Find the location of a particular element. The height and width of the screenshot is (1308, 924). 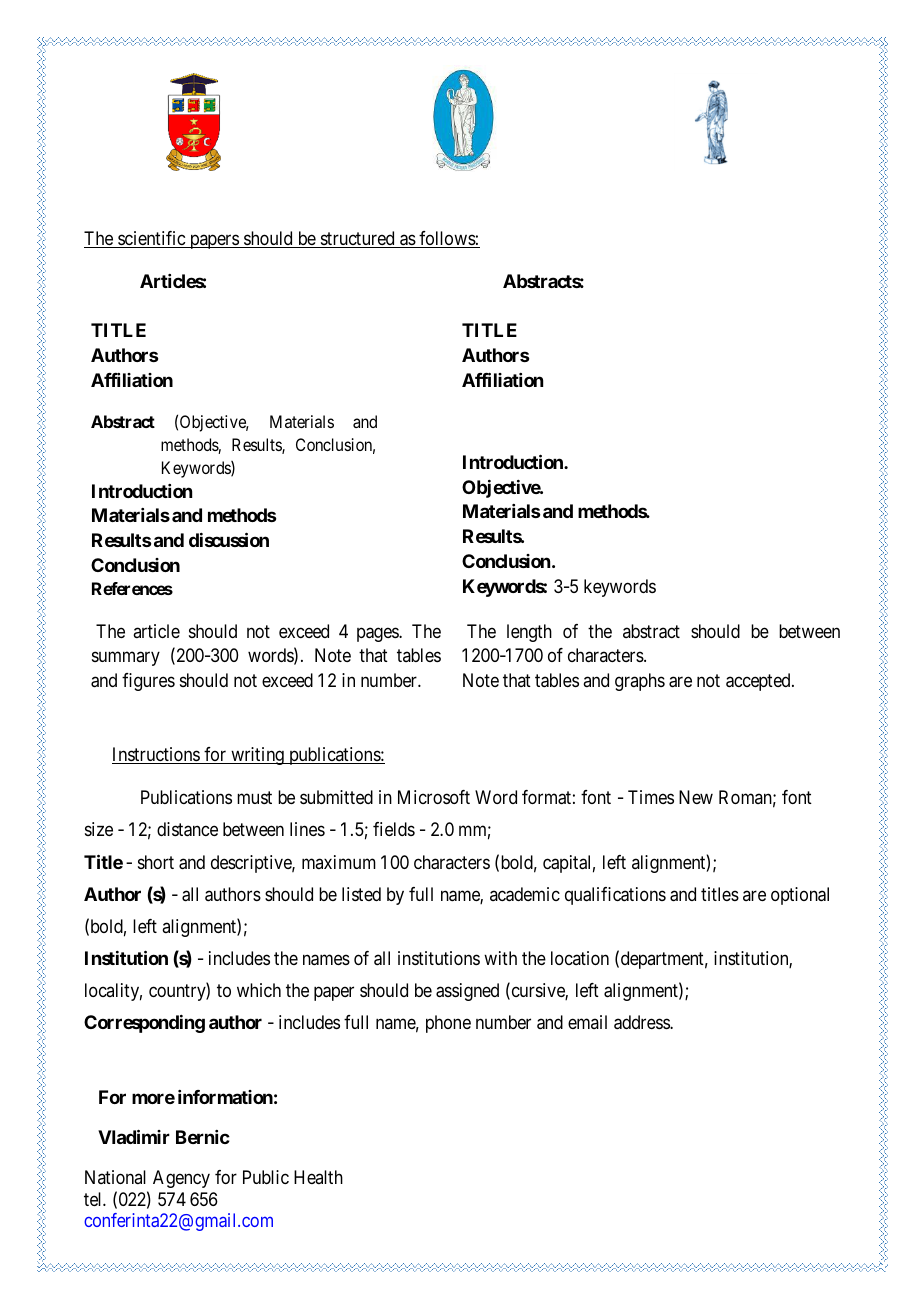

scientific is located at coordinates (151, 239).
